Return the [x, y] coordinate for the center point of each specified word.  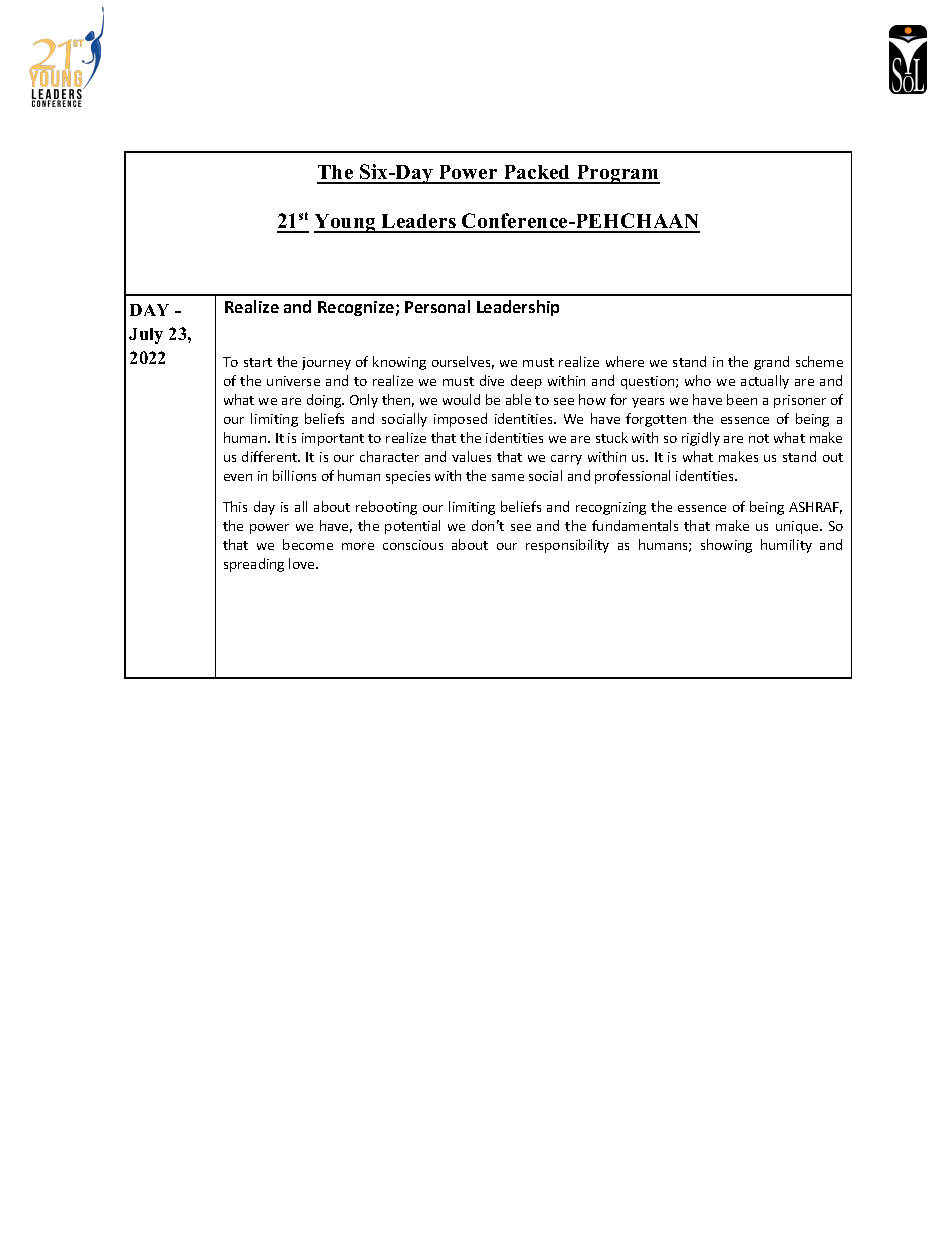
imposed [460, 420]
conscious [413, 545]
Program [617, 174]
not [759, 438]
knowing [399, 363]
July [146, 336]
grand [771, 363]
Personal [437, 306]
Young [346, 223]
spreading [254, 565]
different [270, 456]
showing [726, 546]
